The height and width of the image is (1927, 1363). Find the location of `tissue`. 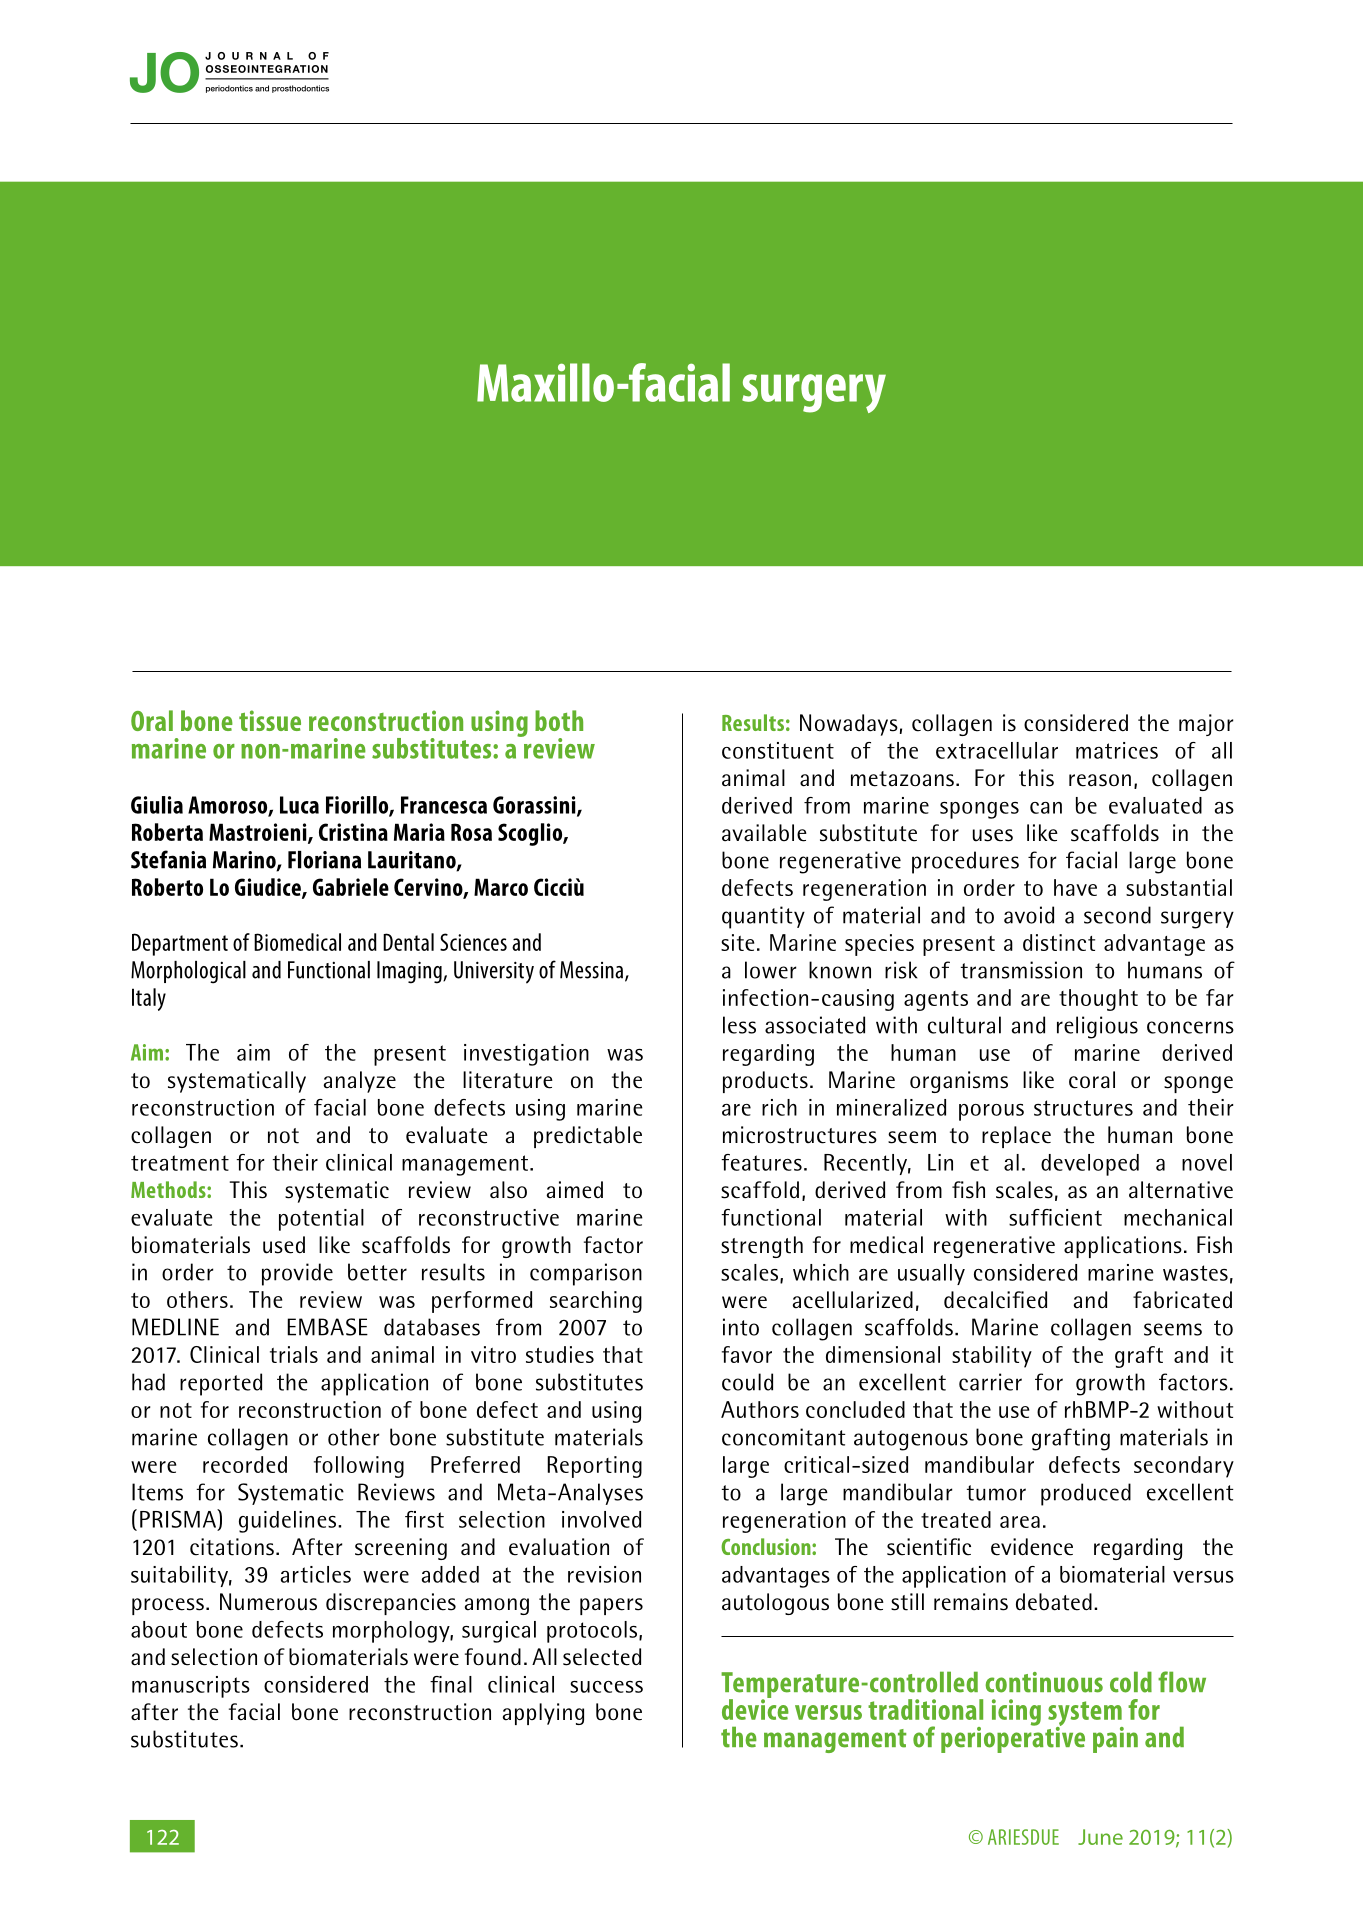

tissue is located at coordinates (270, 720).
